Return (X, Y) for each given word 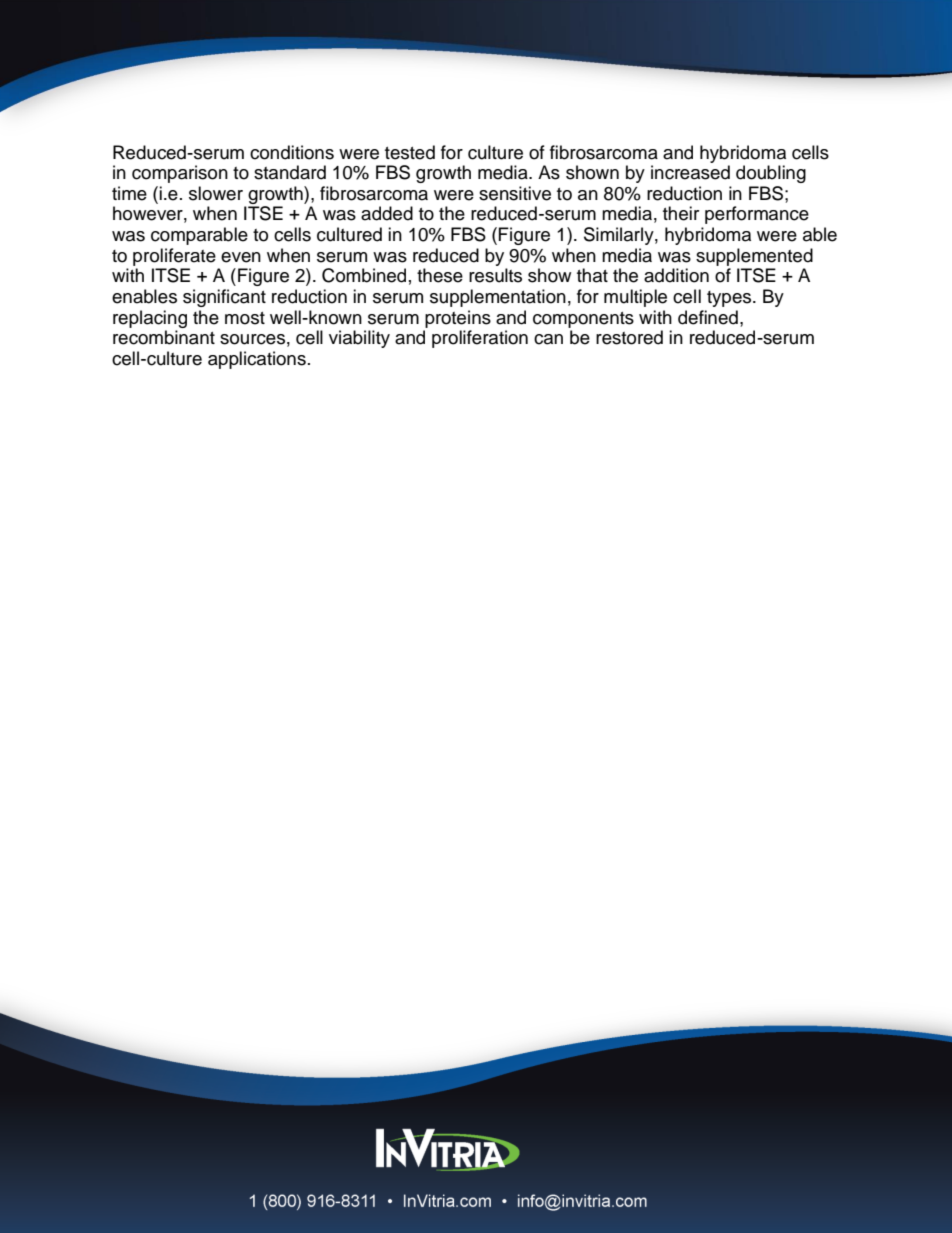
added (387, 213)
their (681, 213)
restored (629, 337)
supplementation (498, 298)
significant (224, 298)
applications (257, 360)
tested (410, 152)
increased (690, 172)
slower (216, 193)
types (730, 299)
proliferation (480, 339)
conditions (292, 152)
